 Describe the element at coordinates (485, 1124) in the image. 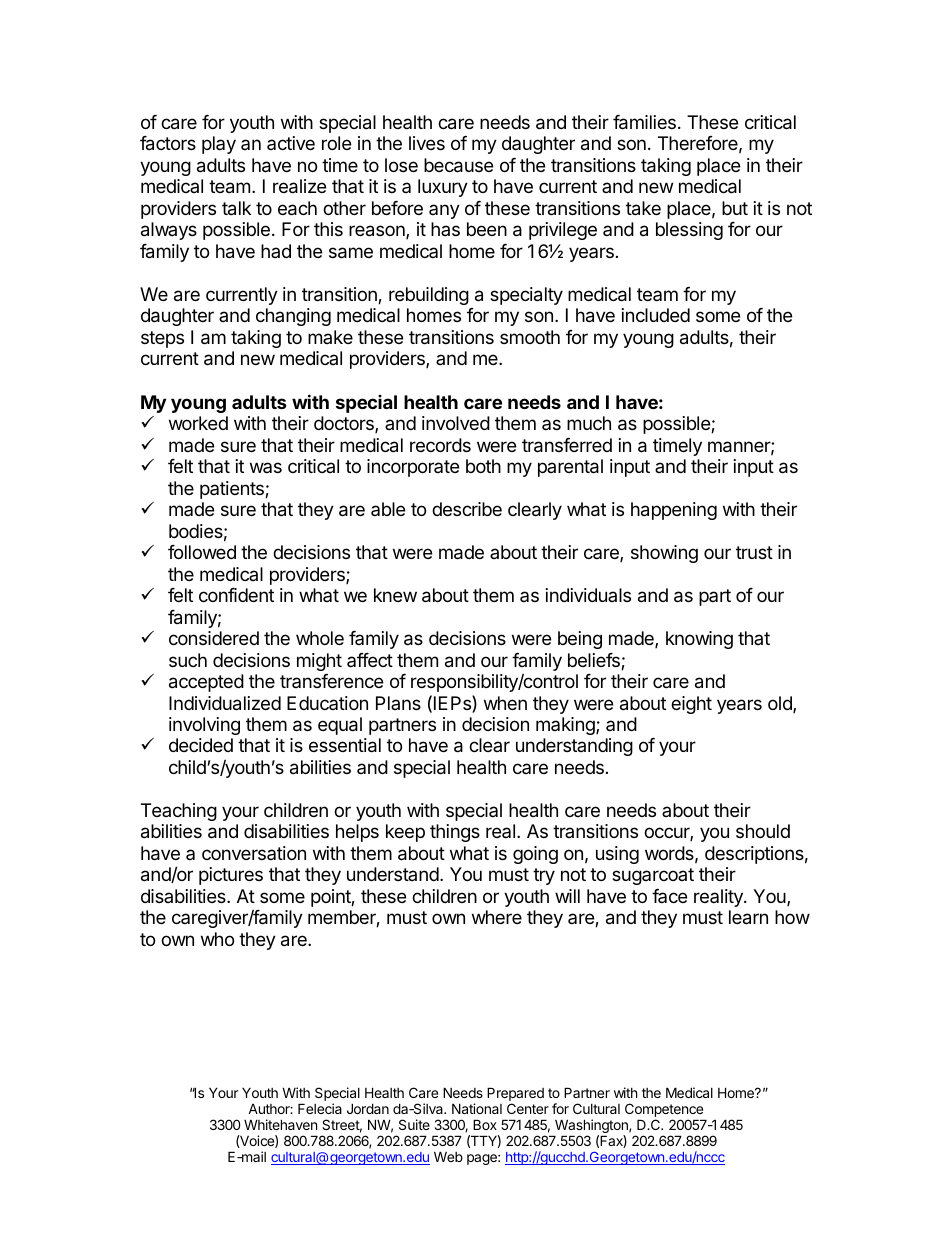

I see `Box` at that location.
